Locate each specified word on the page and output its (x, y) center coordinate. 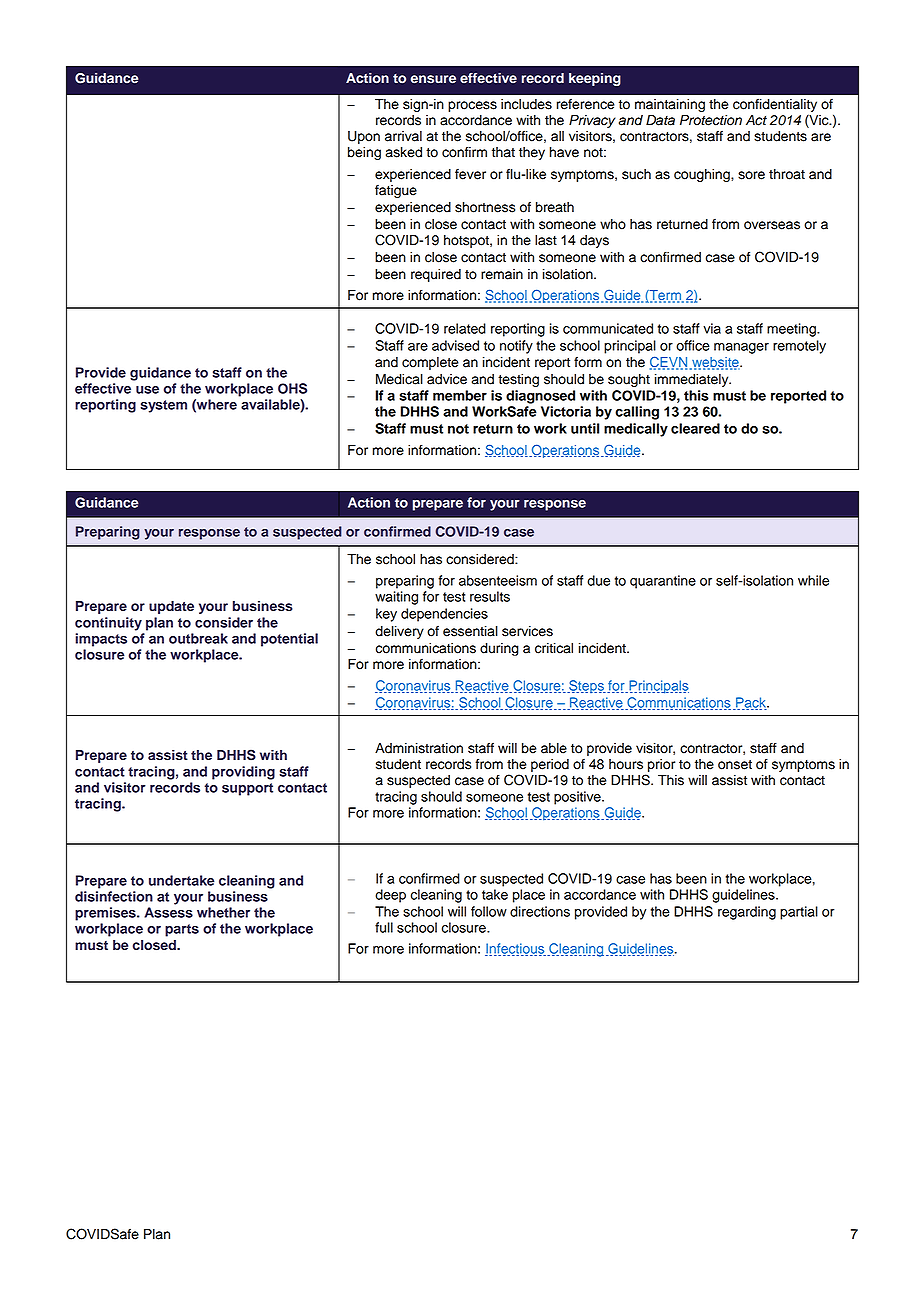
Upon (364, 137)
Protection (711, 120)
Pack (751, 703)
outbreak (198, 638)
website (715, 363)
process (472, 106)
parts (182, 930)
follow (489, 911)
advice (447, 379)
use (147, 390)
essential (470, 631)
